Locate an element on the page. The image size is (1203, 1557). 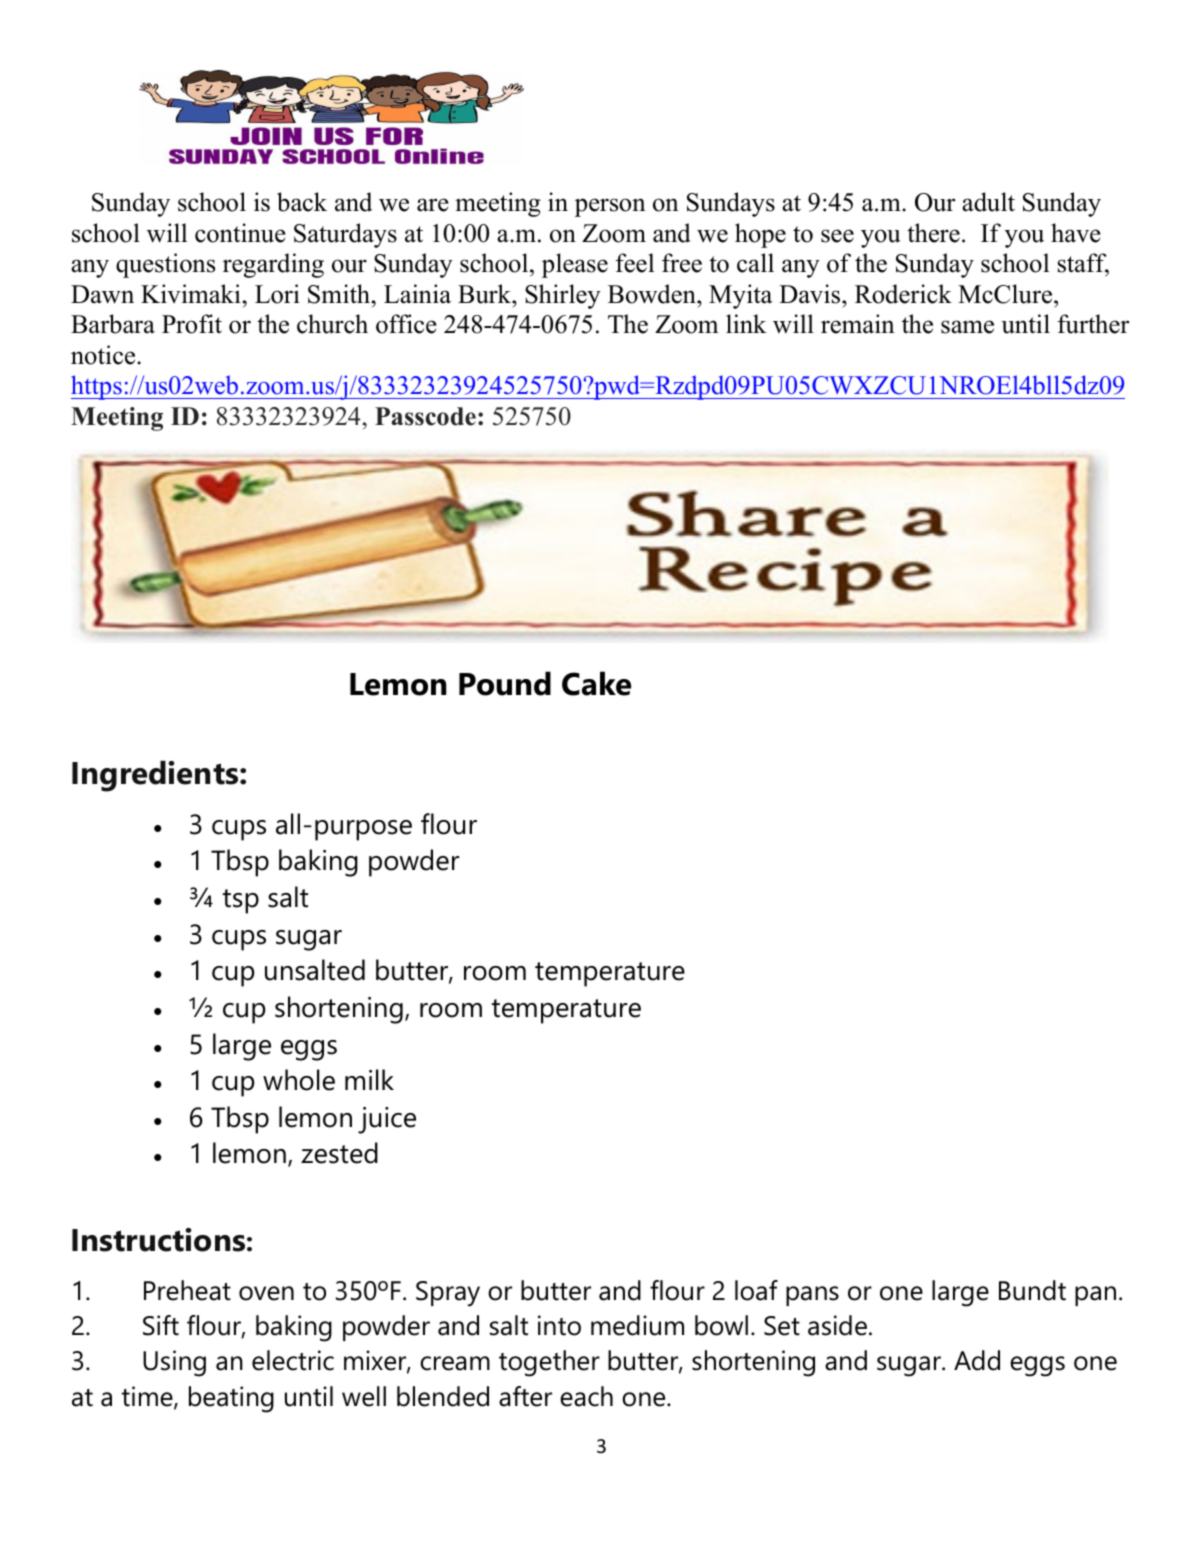
continue is located at coordinates (240, 233).
